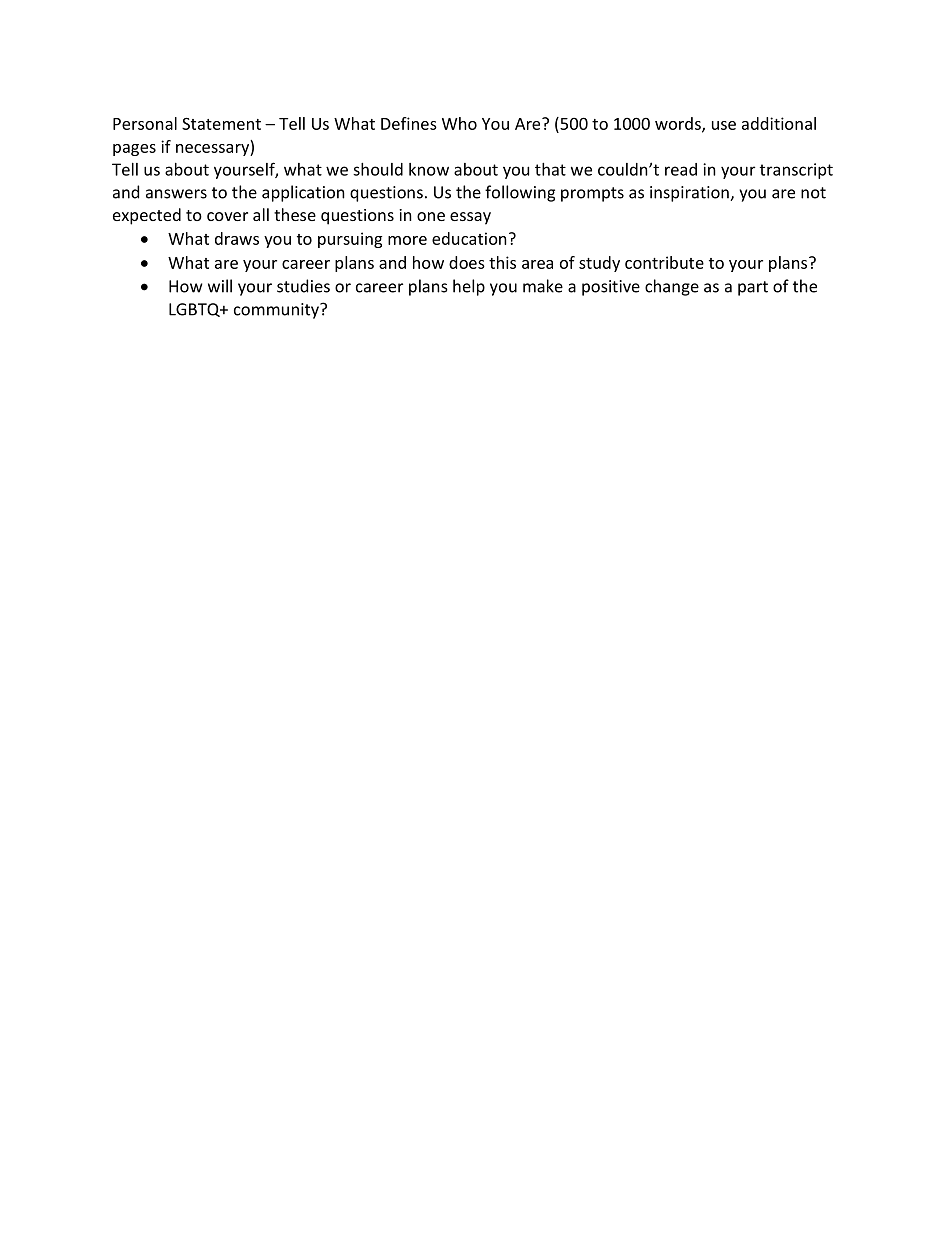 Image resolution: width=952 pixels, height=1233 pixels. Describe the element at coordinates (753, 288) in the page. I see `part` at that location.
